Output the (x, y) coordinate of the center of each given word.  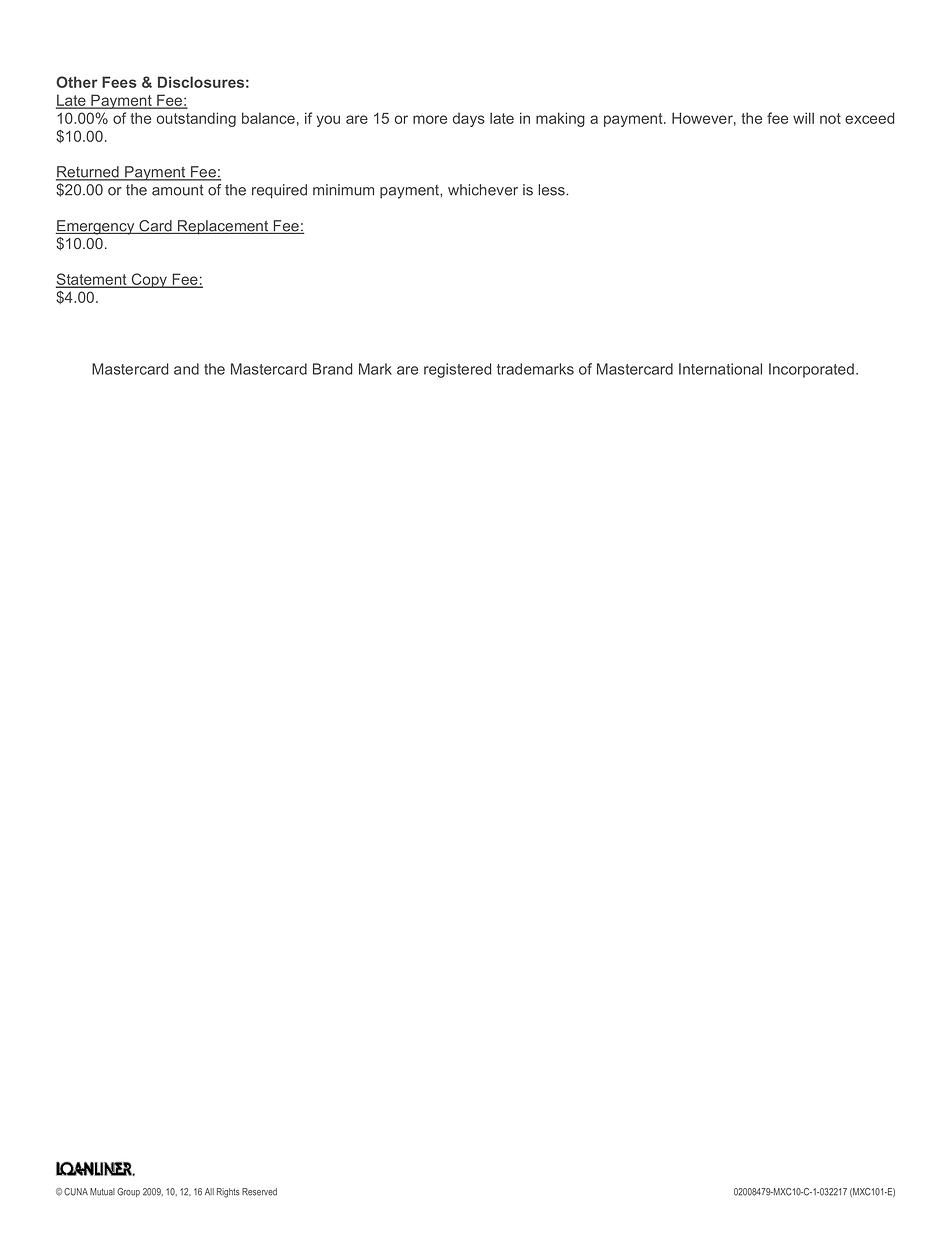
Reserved (259, 1192)
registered (458, 370)
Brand (333, 369)
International (720, 369)
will (803, 118)
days (469, 120)
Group (128, 1192)
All (209, 1191)
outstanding (196, 119)
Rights (228, 1193)
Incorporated (811, 370)
